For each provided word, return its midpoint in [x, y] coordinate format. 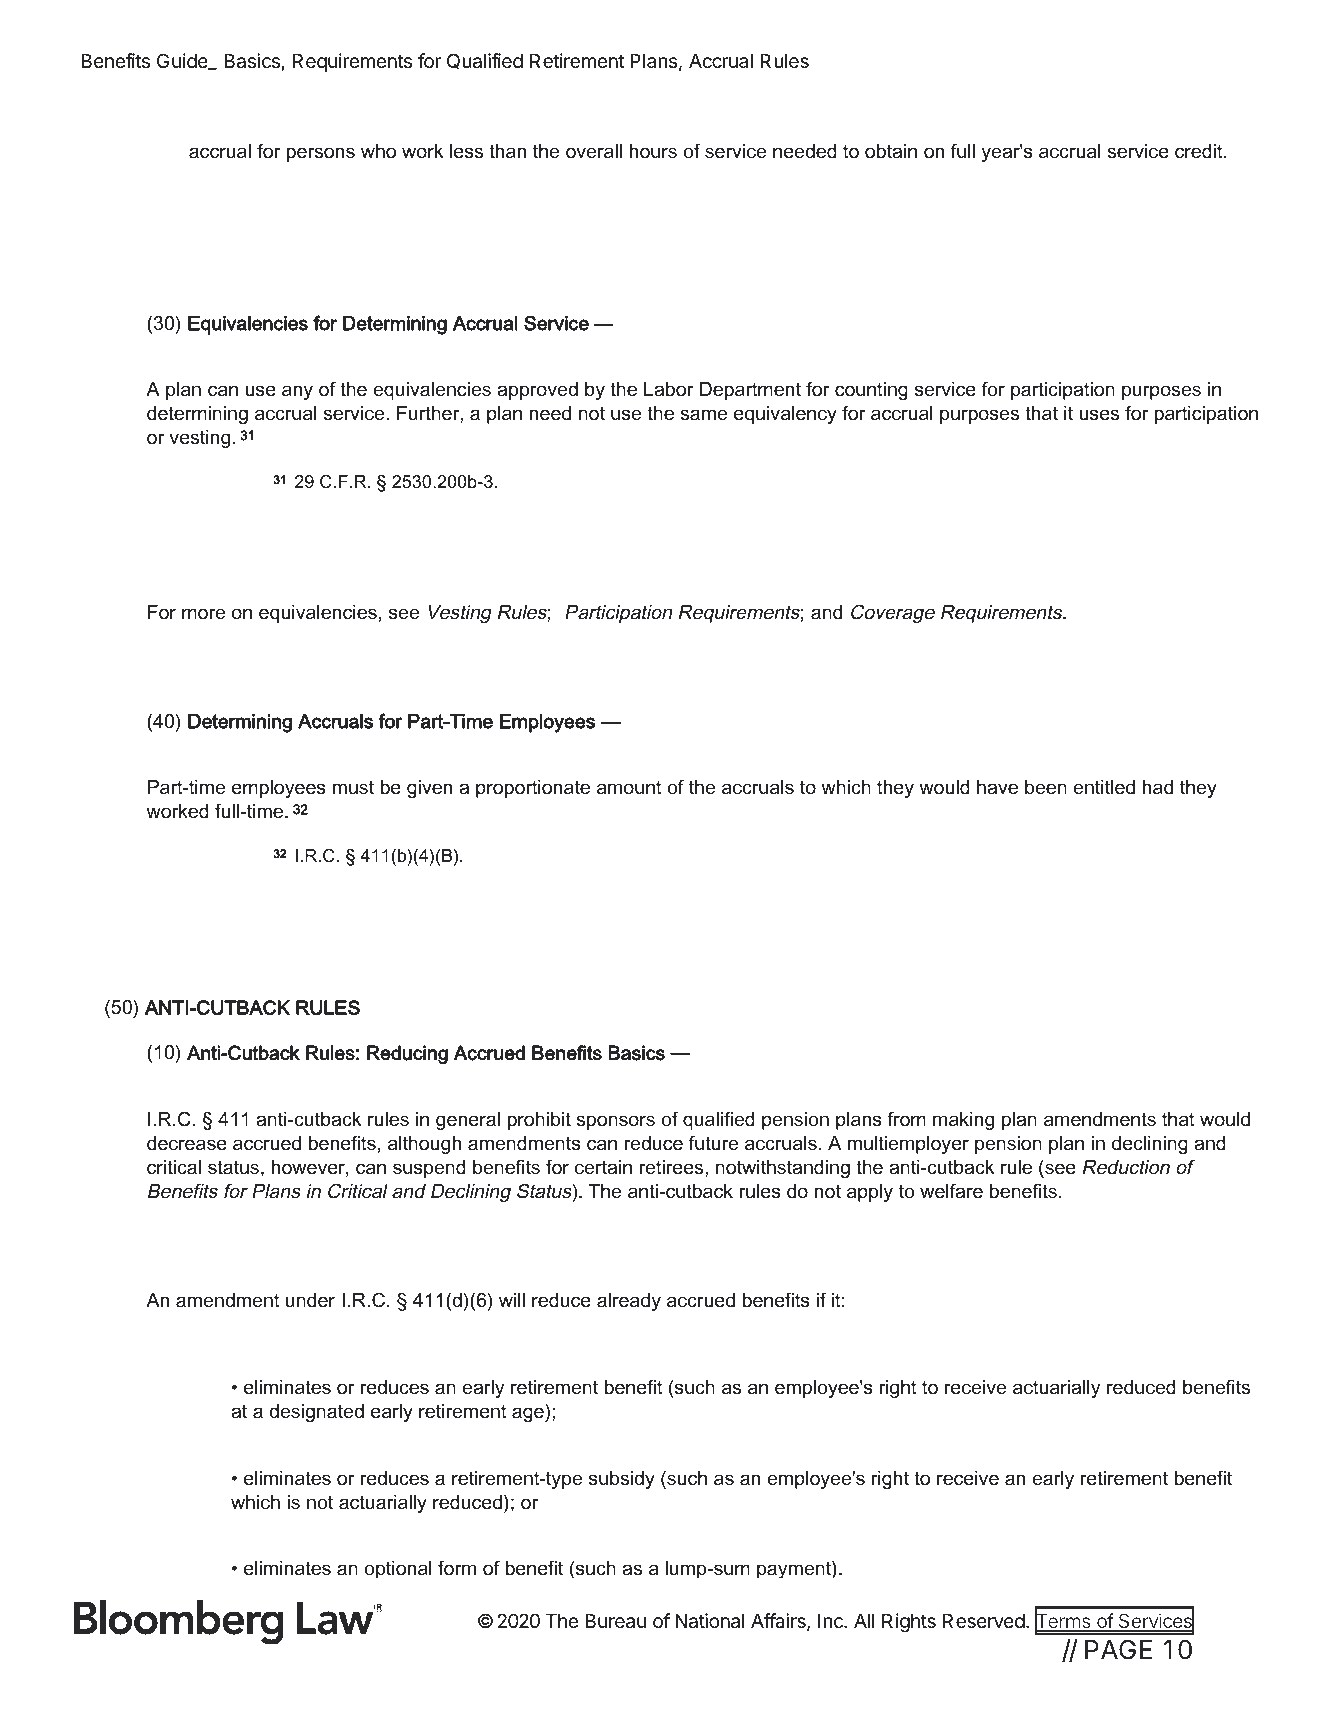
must [353, 787]
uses [1099, 415]
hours [653, 151]
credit [1200, 151]
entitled [1104, 787]
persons [321, 154]
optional [398, 1569]
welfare [951, 1191]
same [703, 415]
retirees [672, 1167]
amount [629, 787]
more [203, 614]
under [310, 1300]
